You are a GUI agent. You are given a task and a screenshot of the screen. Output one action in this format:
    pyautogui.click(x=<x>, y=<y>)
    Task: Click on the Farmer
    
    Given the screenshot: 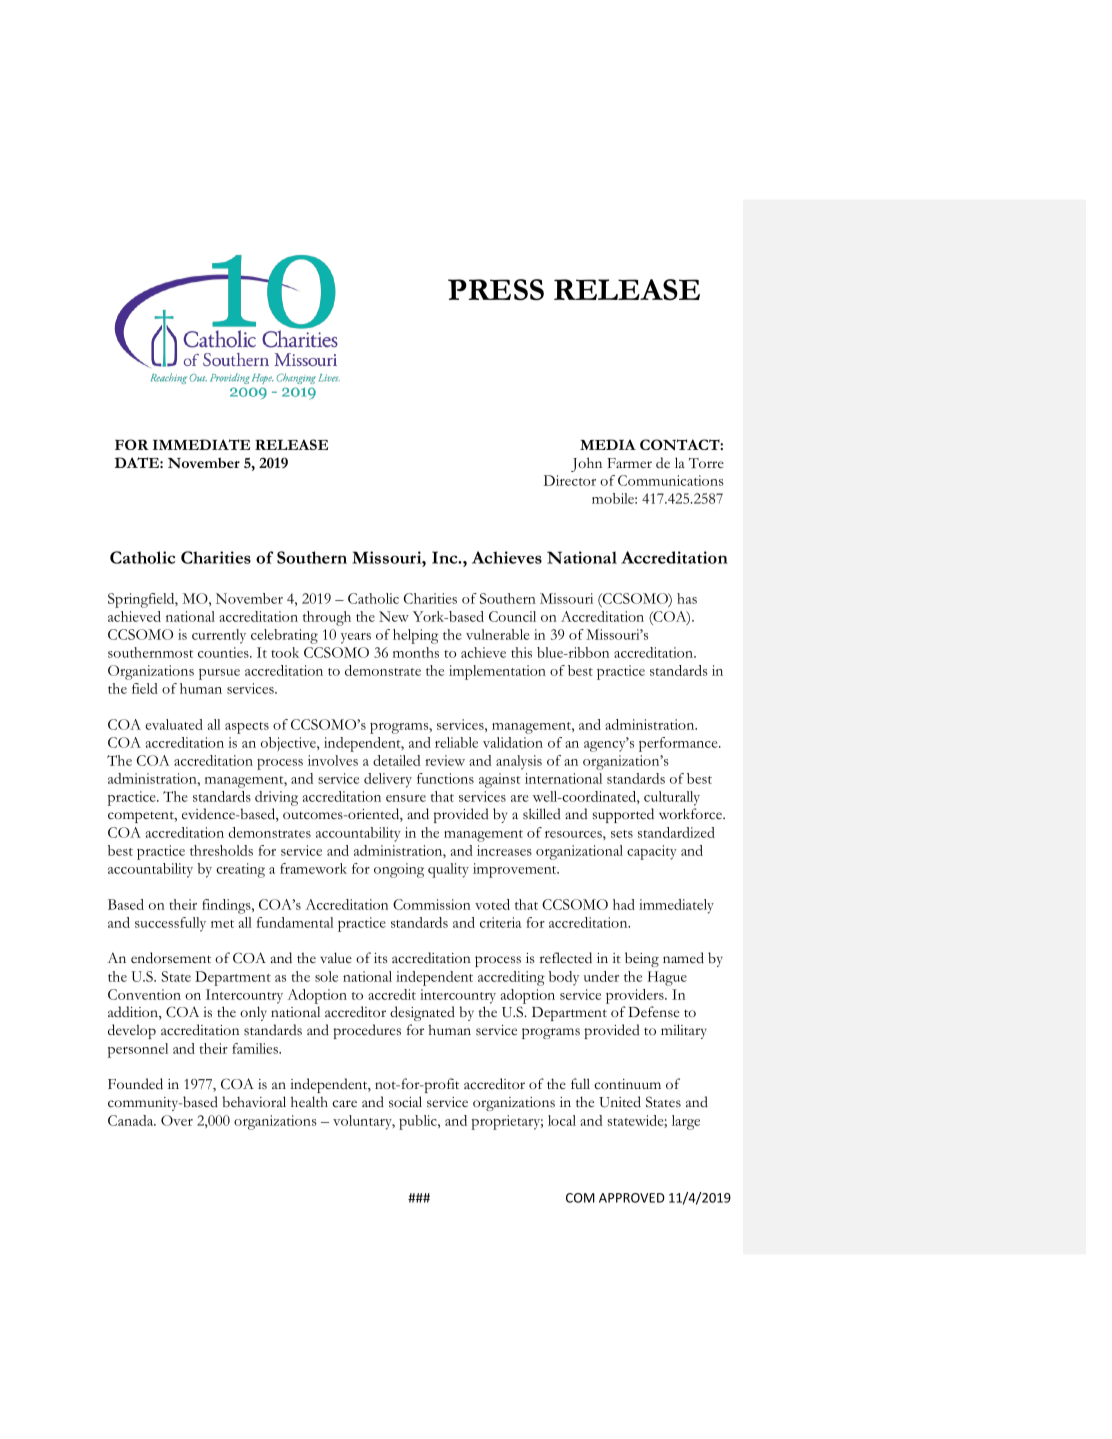 What is the action you would take?
    pyautogui.click(x=629, y=463)
